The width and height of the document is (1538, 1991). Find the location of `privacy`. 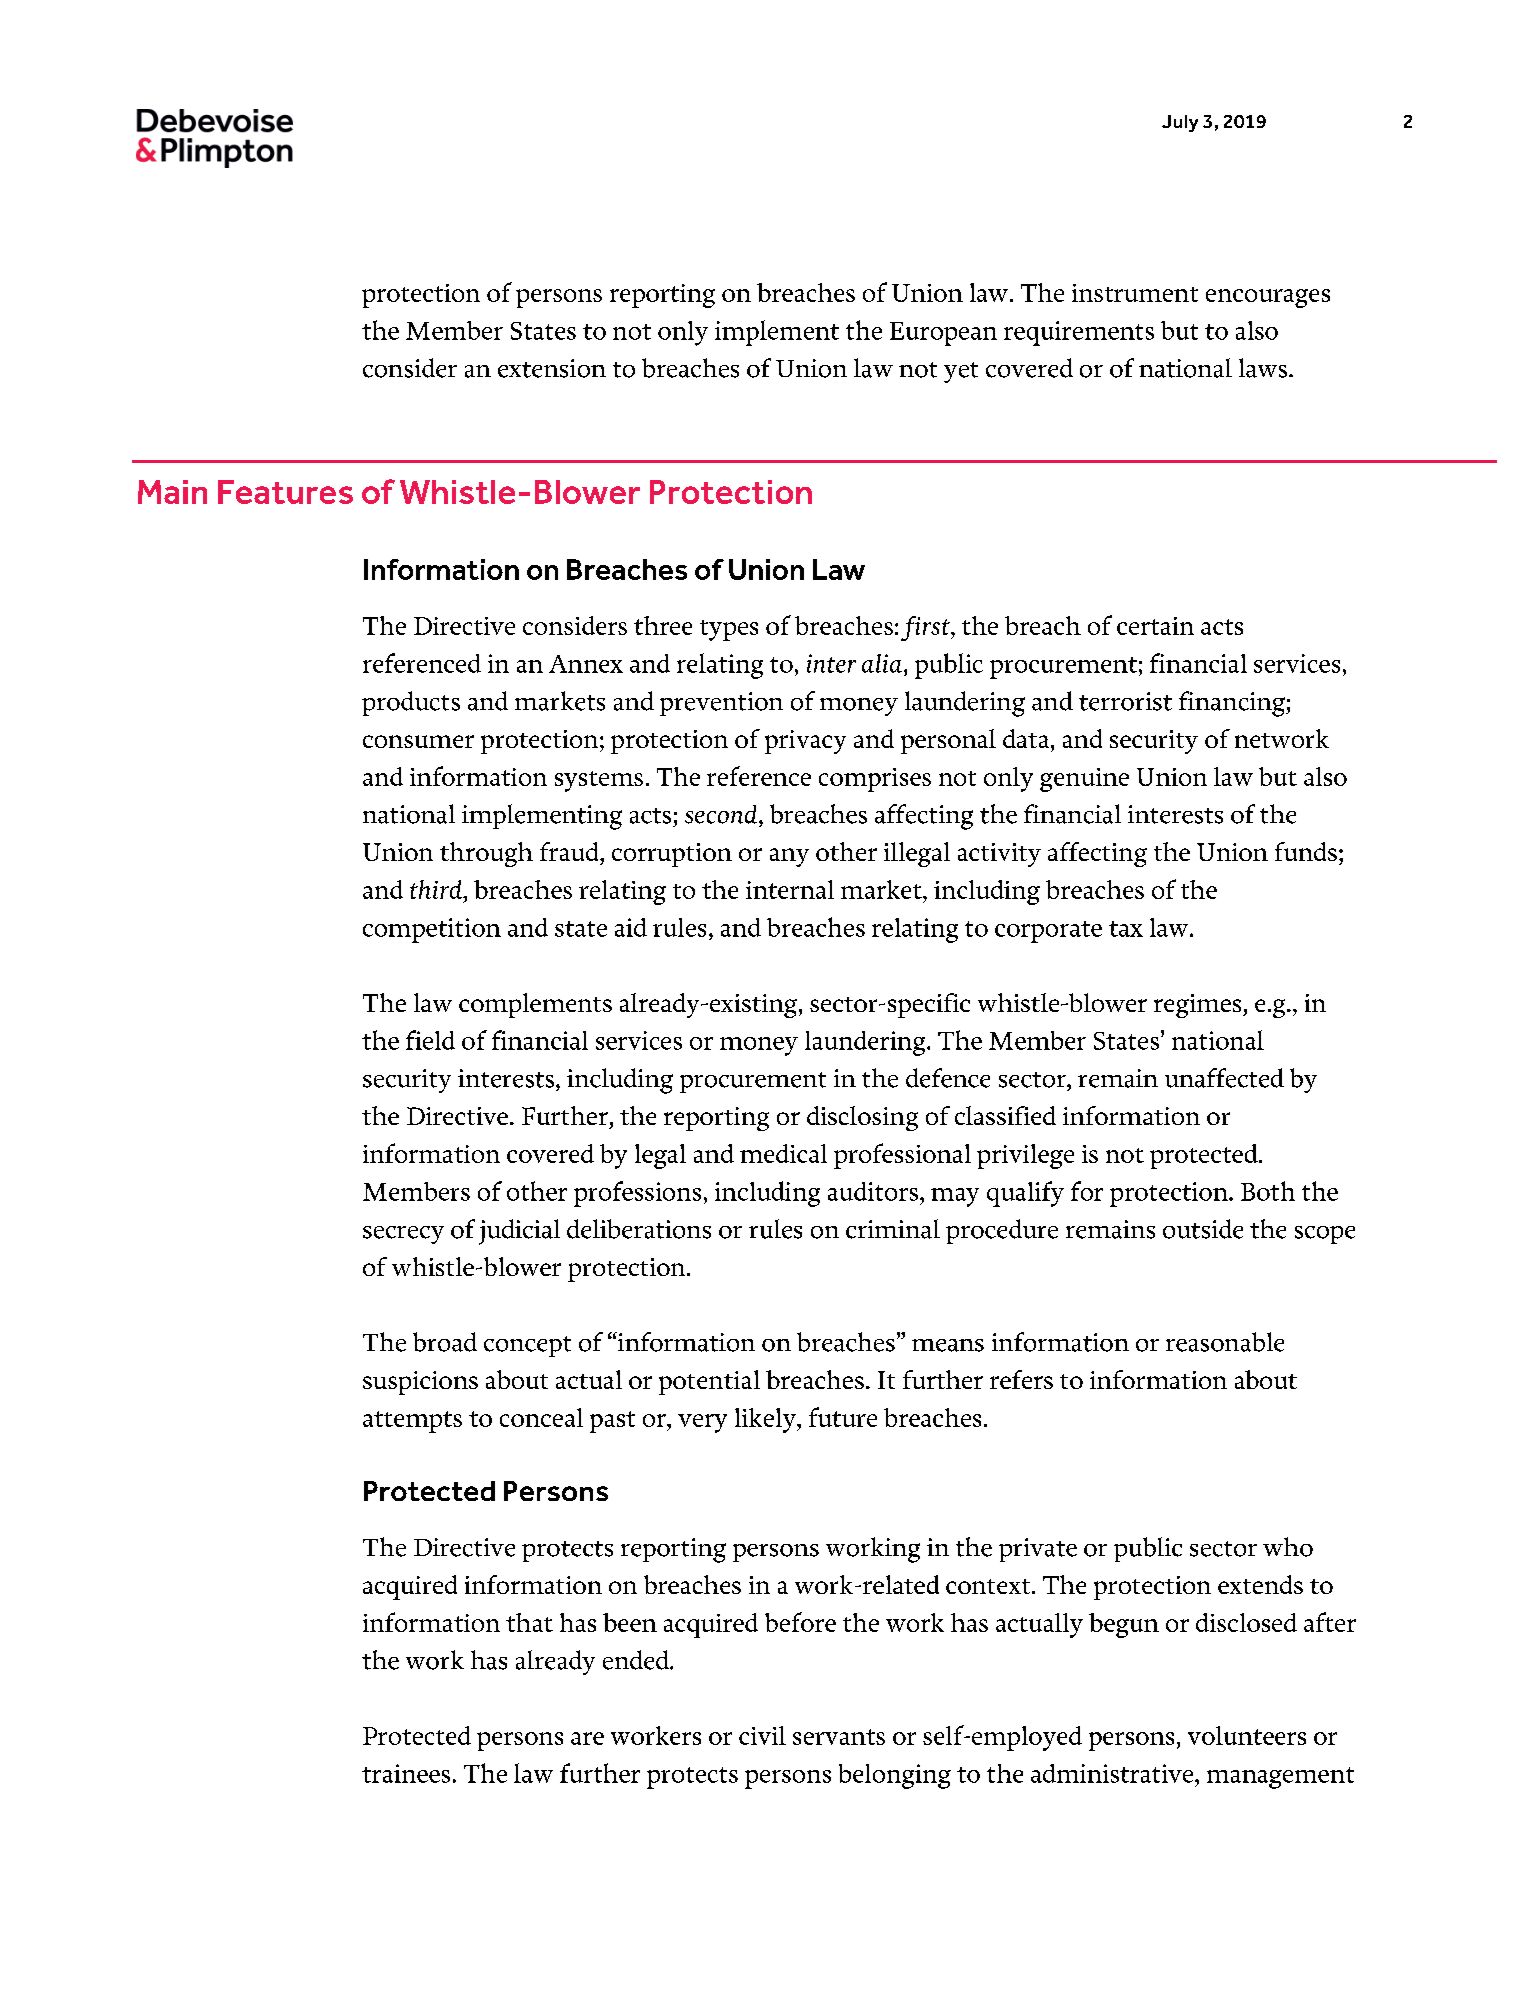

privacy is located at coordinates (805, 742).
